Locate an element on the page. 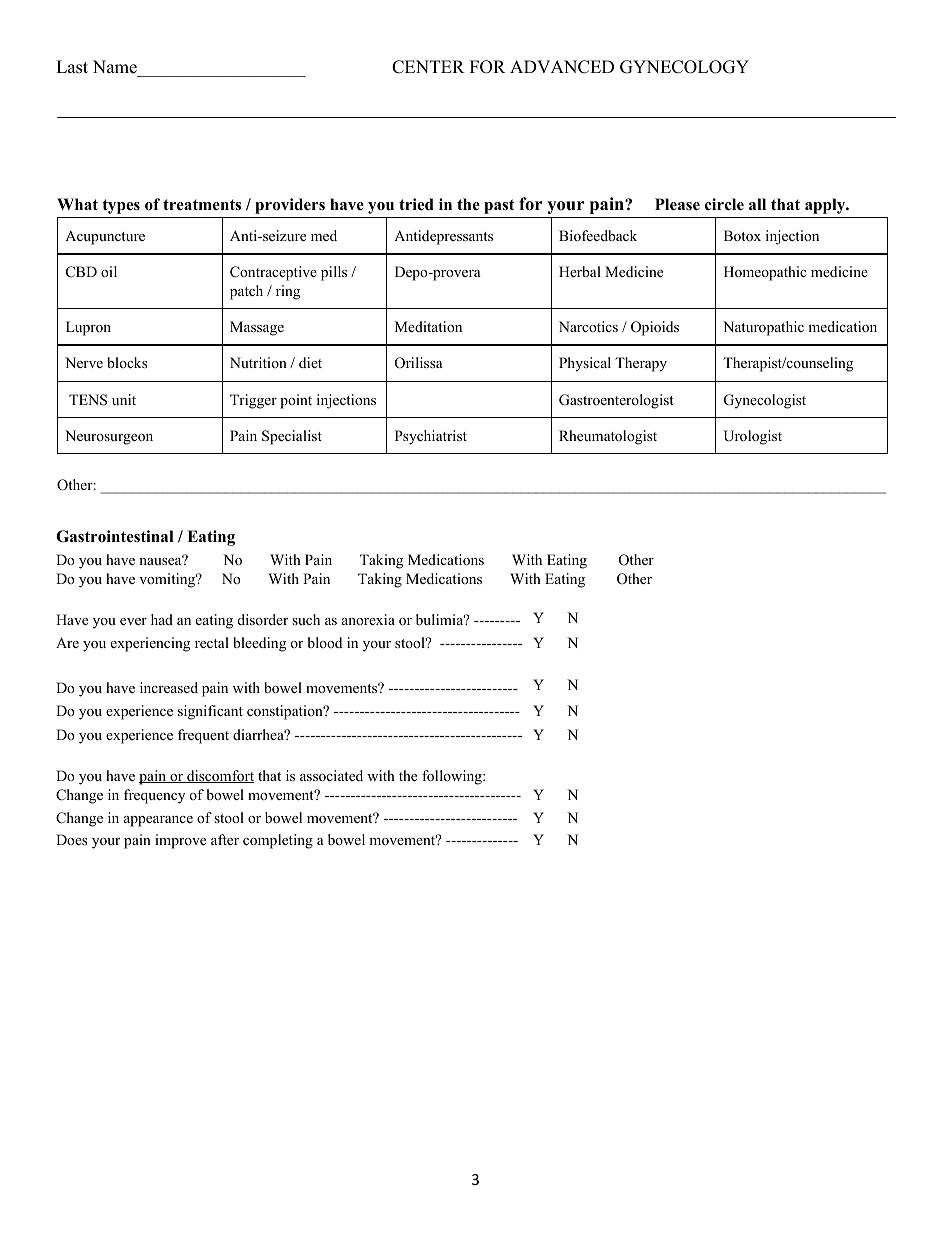 The width and height of the document is (952, 1233). Urologist is located at coordinates (753, 437).
